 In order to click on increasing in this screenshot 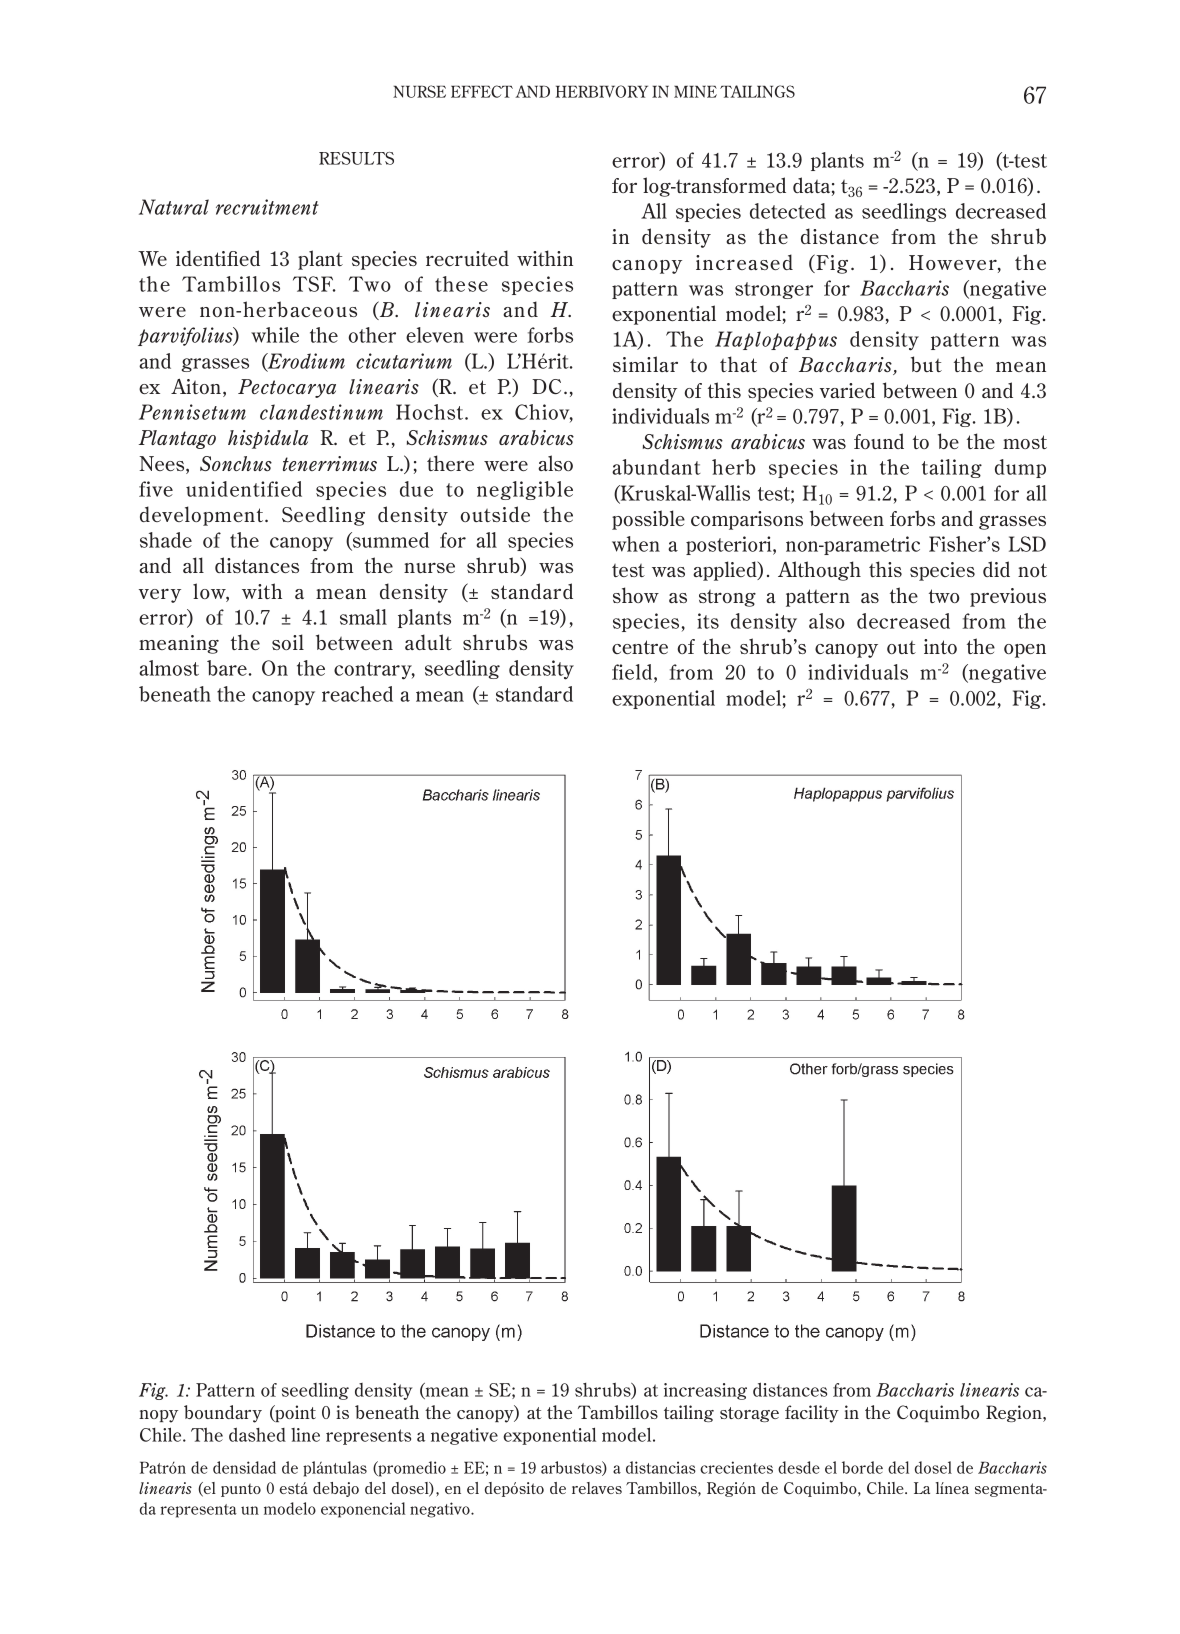, I will do `click(705, 1391)`.
